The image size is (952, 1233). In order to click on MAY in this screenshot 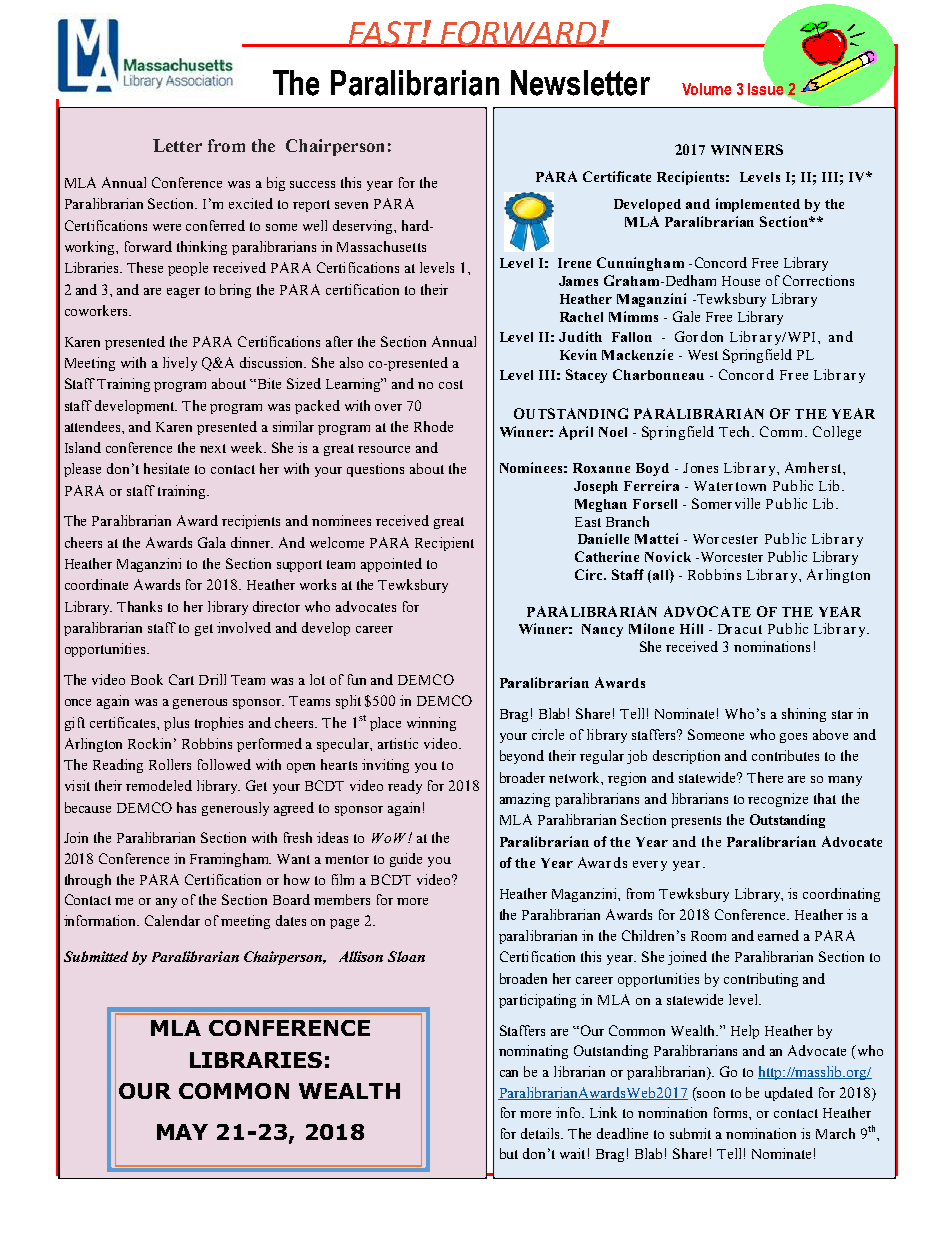, I will do `click(182, 1132)`.
